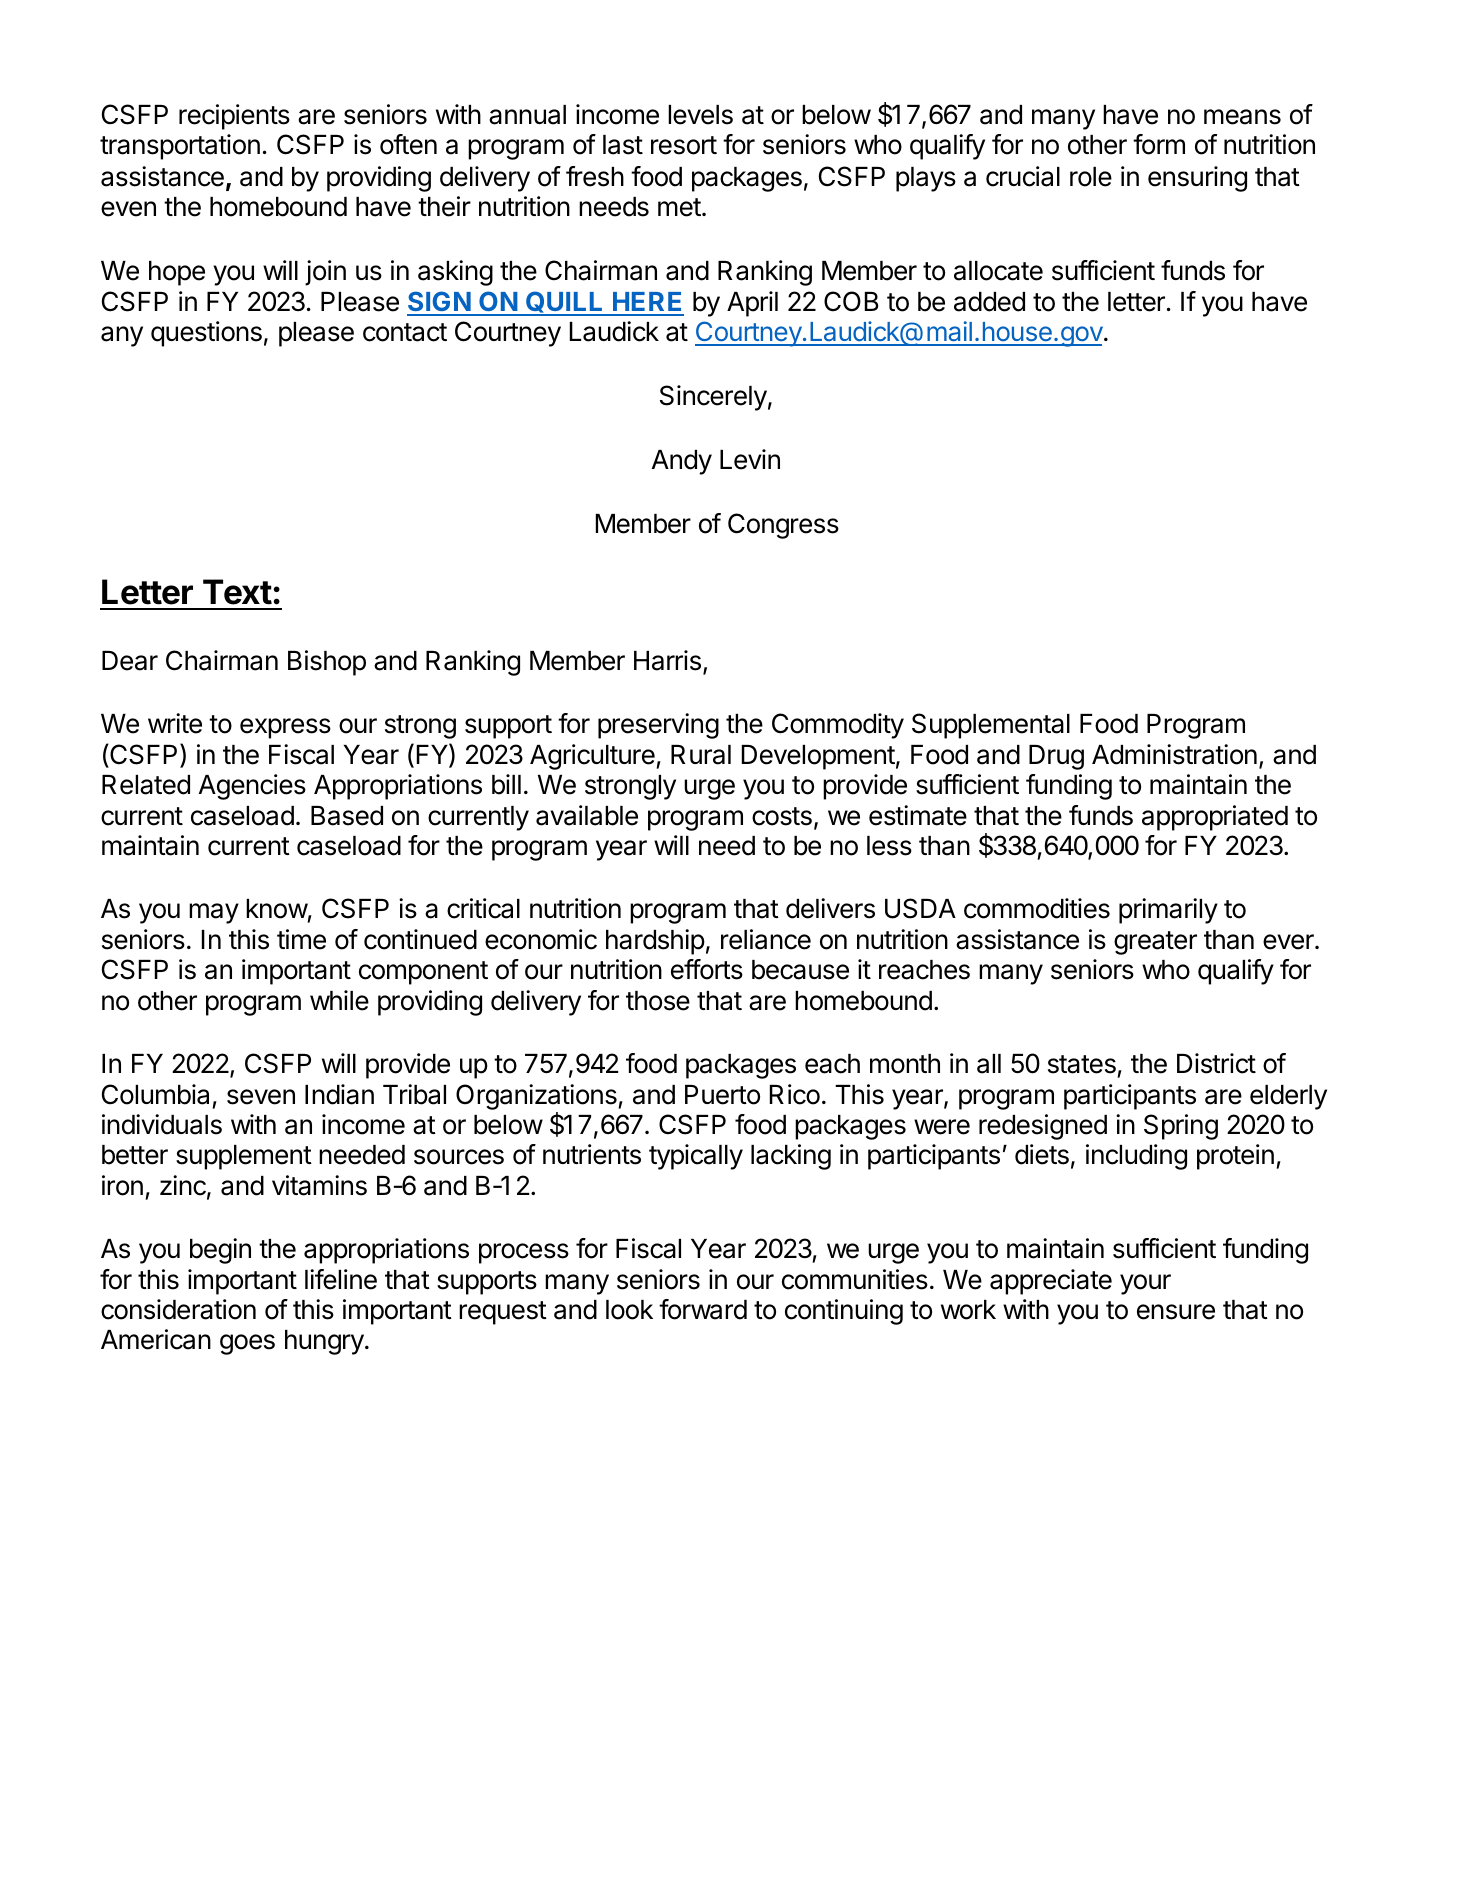 The height and width of the screenshot is (1890, 1461). What do you see at coordinates (1176, 1312) in the screenshot?
I see `ensure` at bounding box center [1176, 1312].
